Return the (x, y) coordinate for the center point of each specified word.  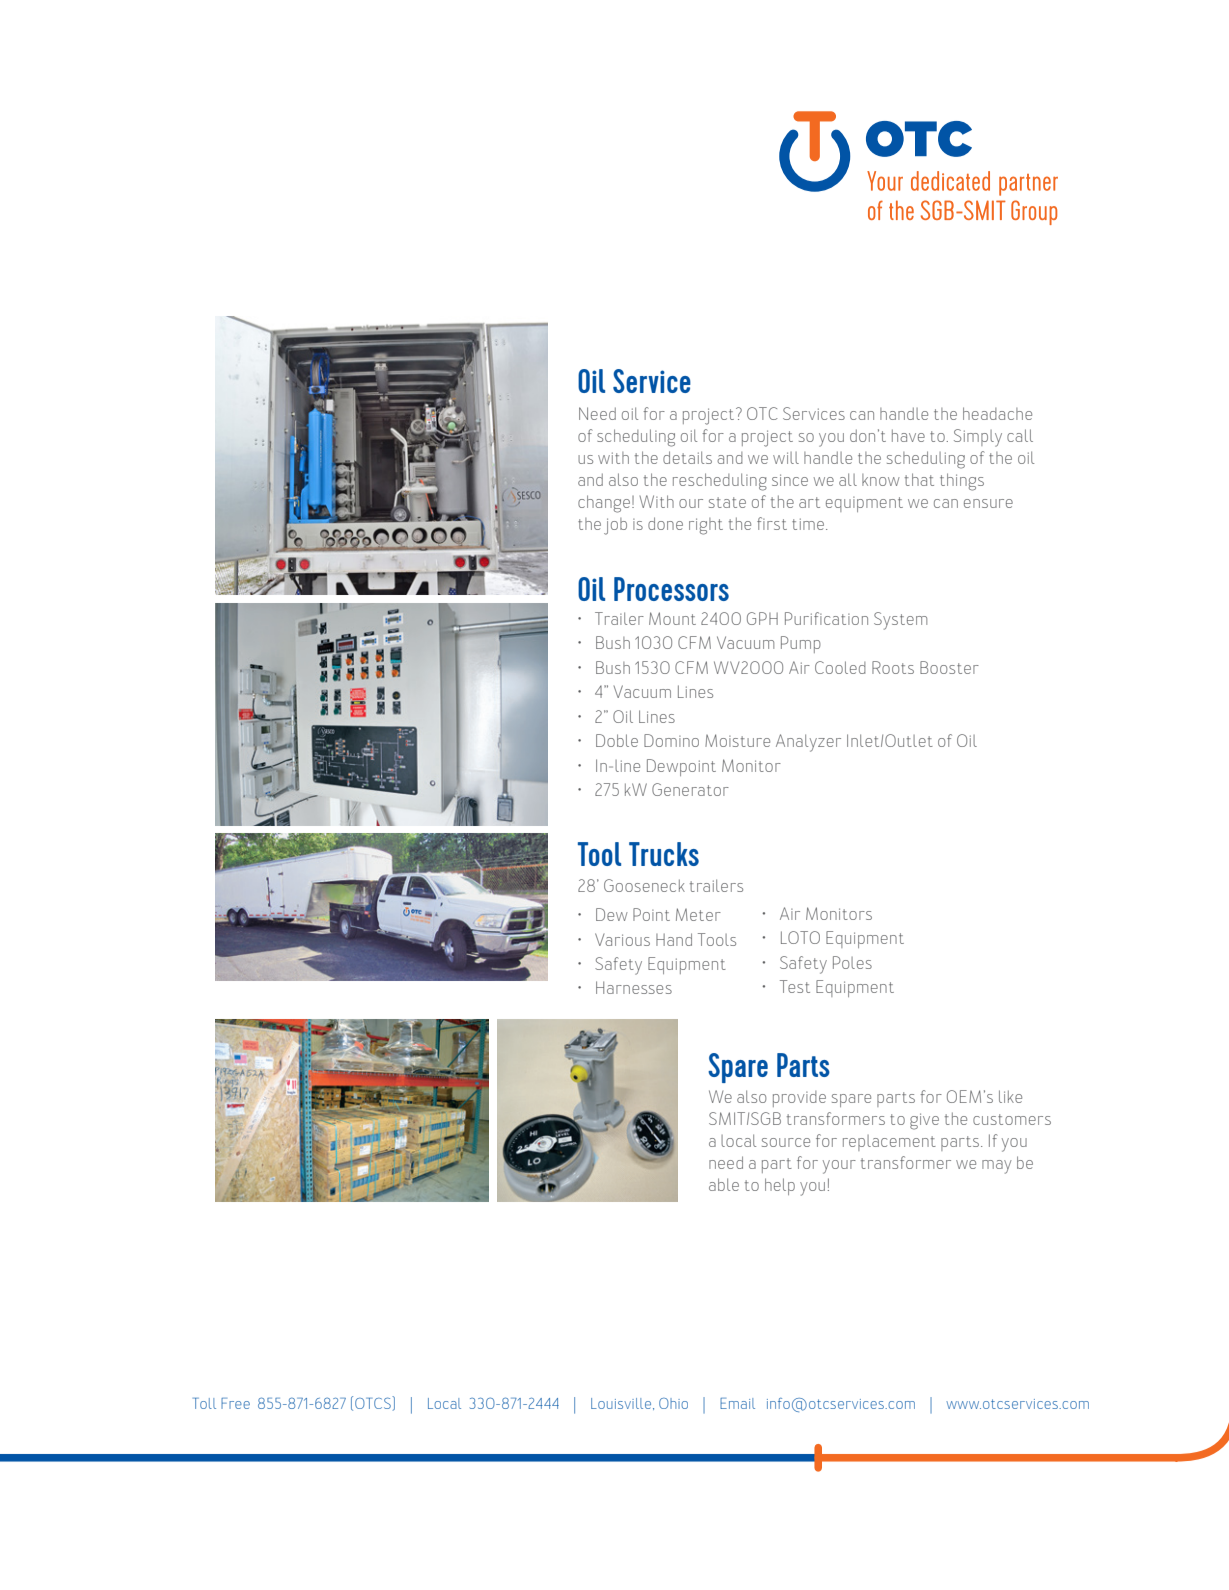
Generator (690, 789)
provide (799, 1099)
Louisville (621, 1403)
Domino (671, 740)
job (615, 526)
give (924, 1121)
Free (235, 1403)
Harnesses (634, 987)
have (908, 435)
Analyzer (808, 743)
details (687, 457)
